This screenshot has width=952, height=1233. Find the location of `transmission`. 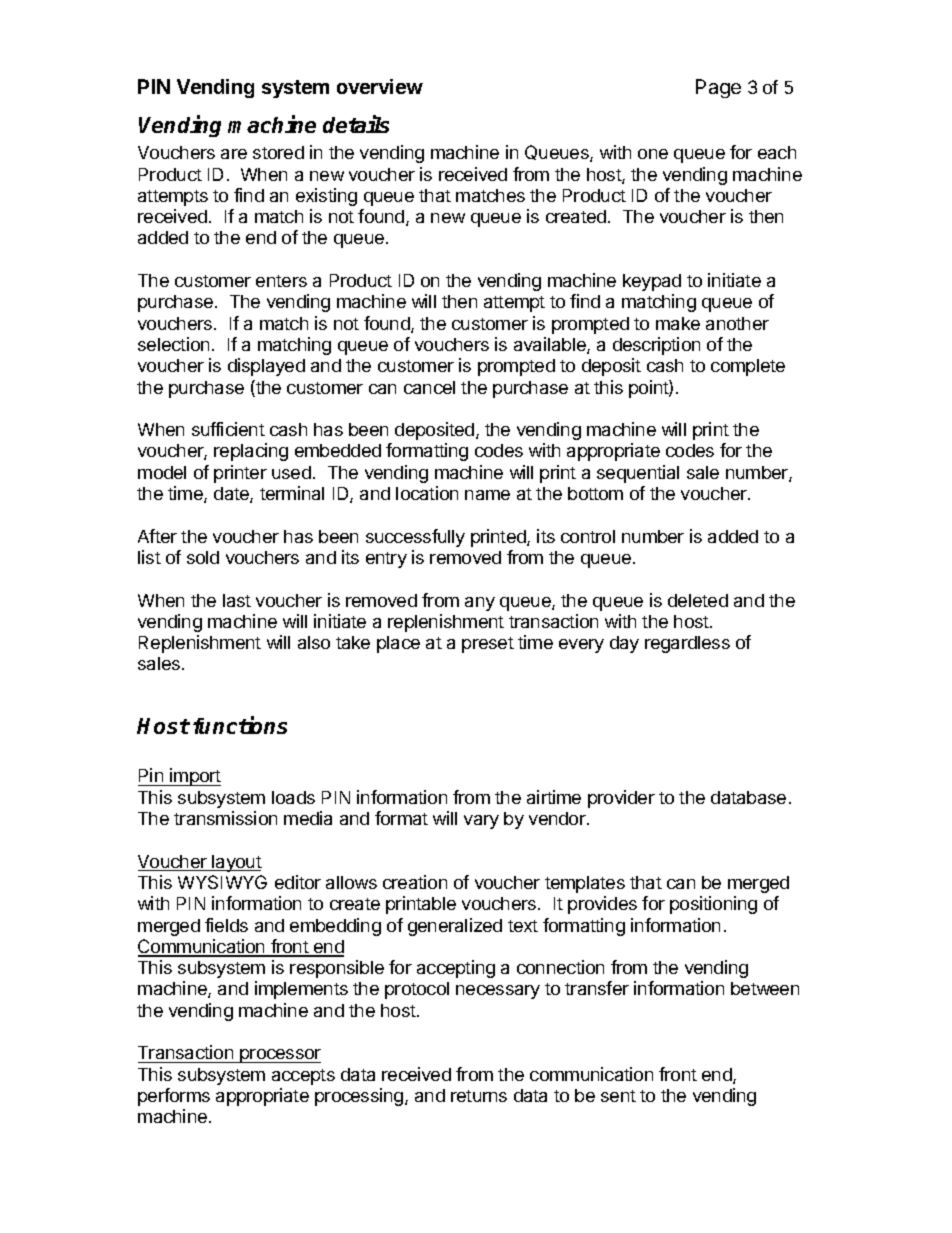

transmission is located at coordinates (225, 818).
